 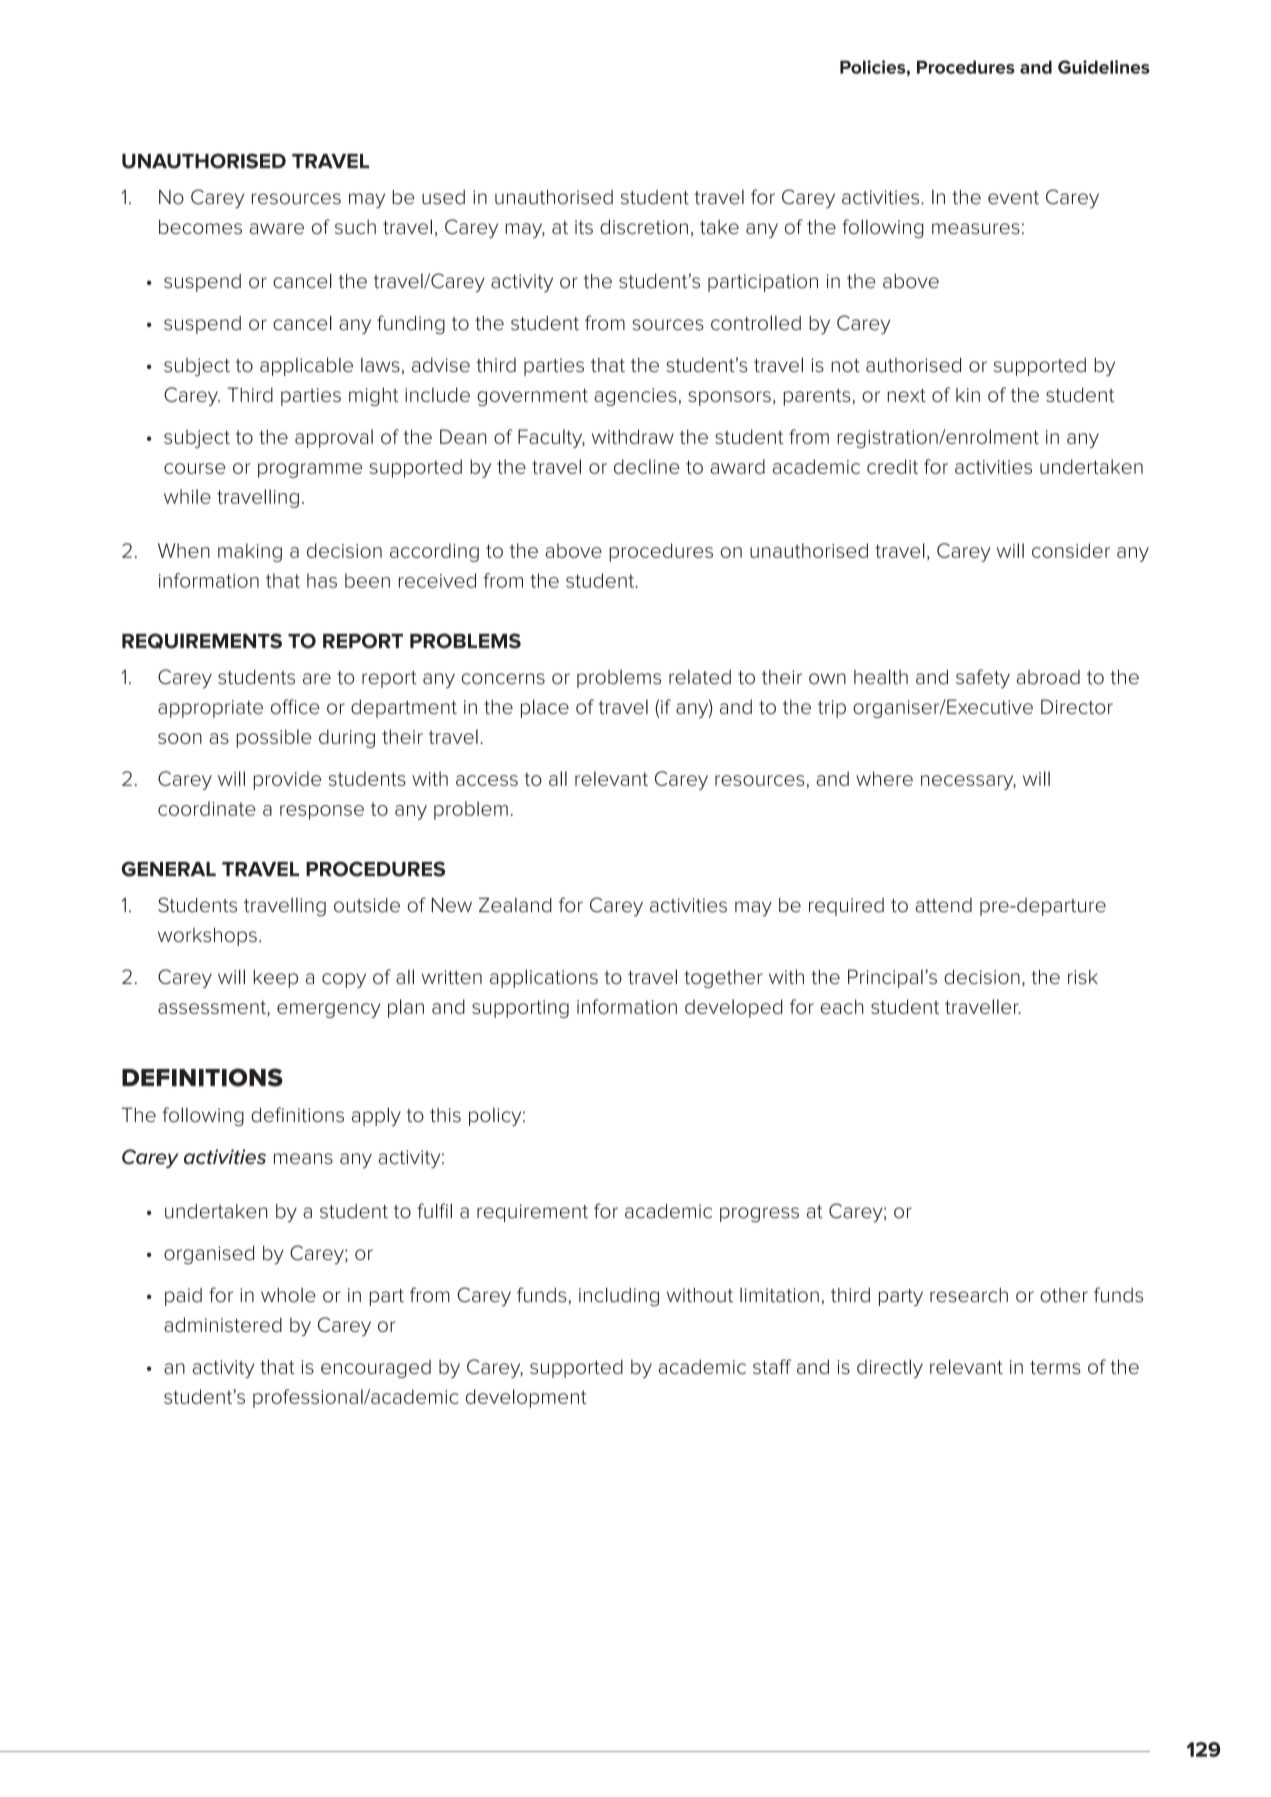 What do you see at coordinates (734, 1008) in the image?
I see `developed` at bounding box center [734, 1008].
